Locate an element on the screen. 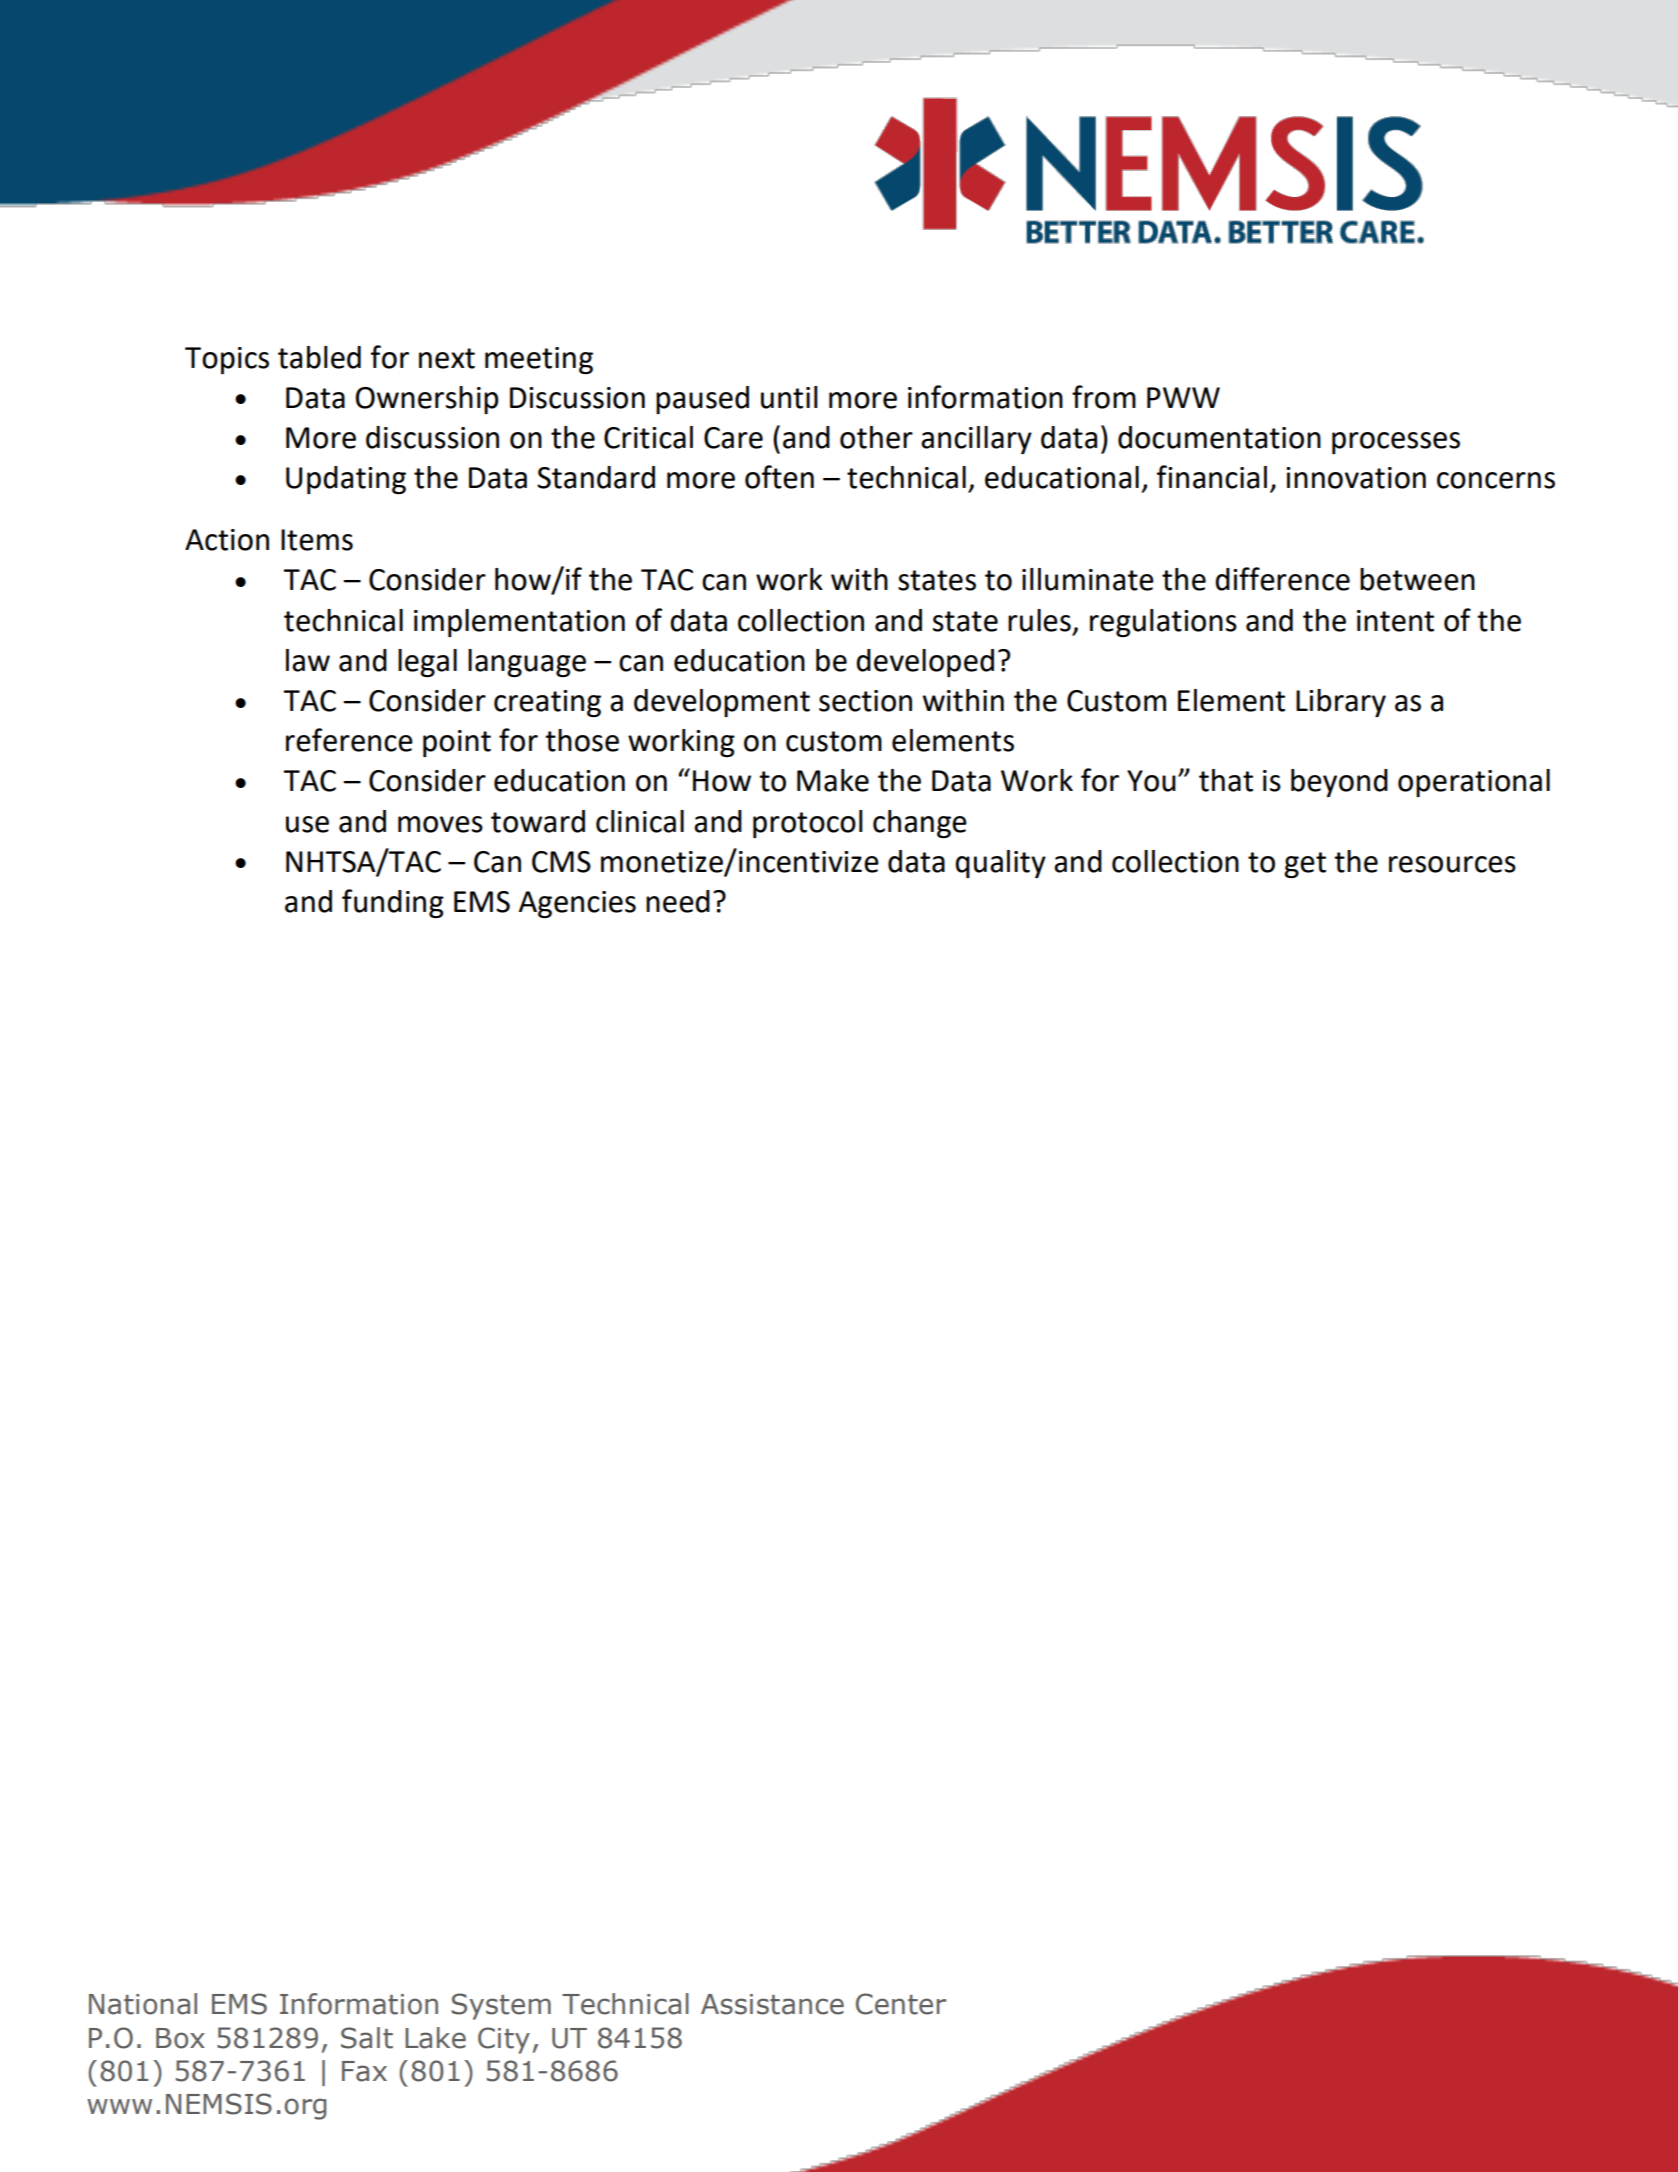 This screenshot has height=2172, width=1678. Salt is located at coordinates (367, 2038).
